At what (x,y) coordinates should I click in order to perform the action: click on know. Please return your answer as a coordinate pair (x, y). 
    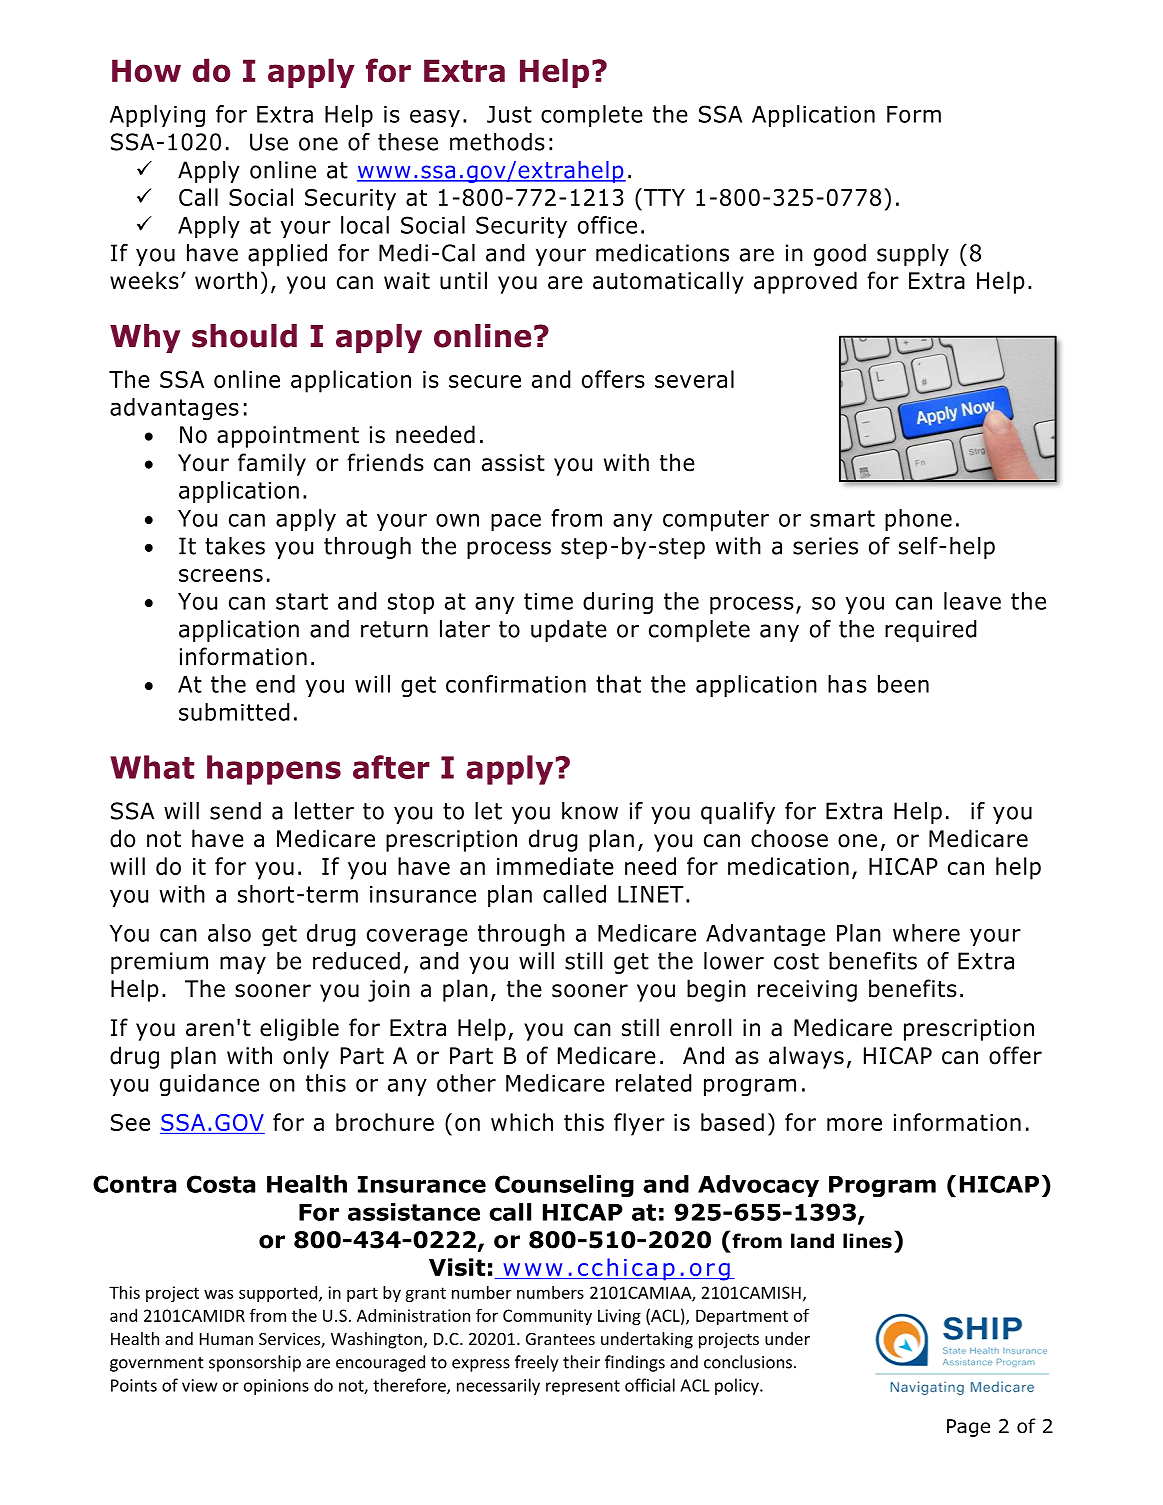
    Looking at the image, I should click on (590, 811).
